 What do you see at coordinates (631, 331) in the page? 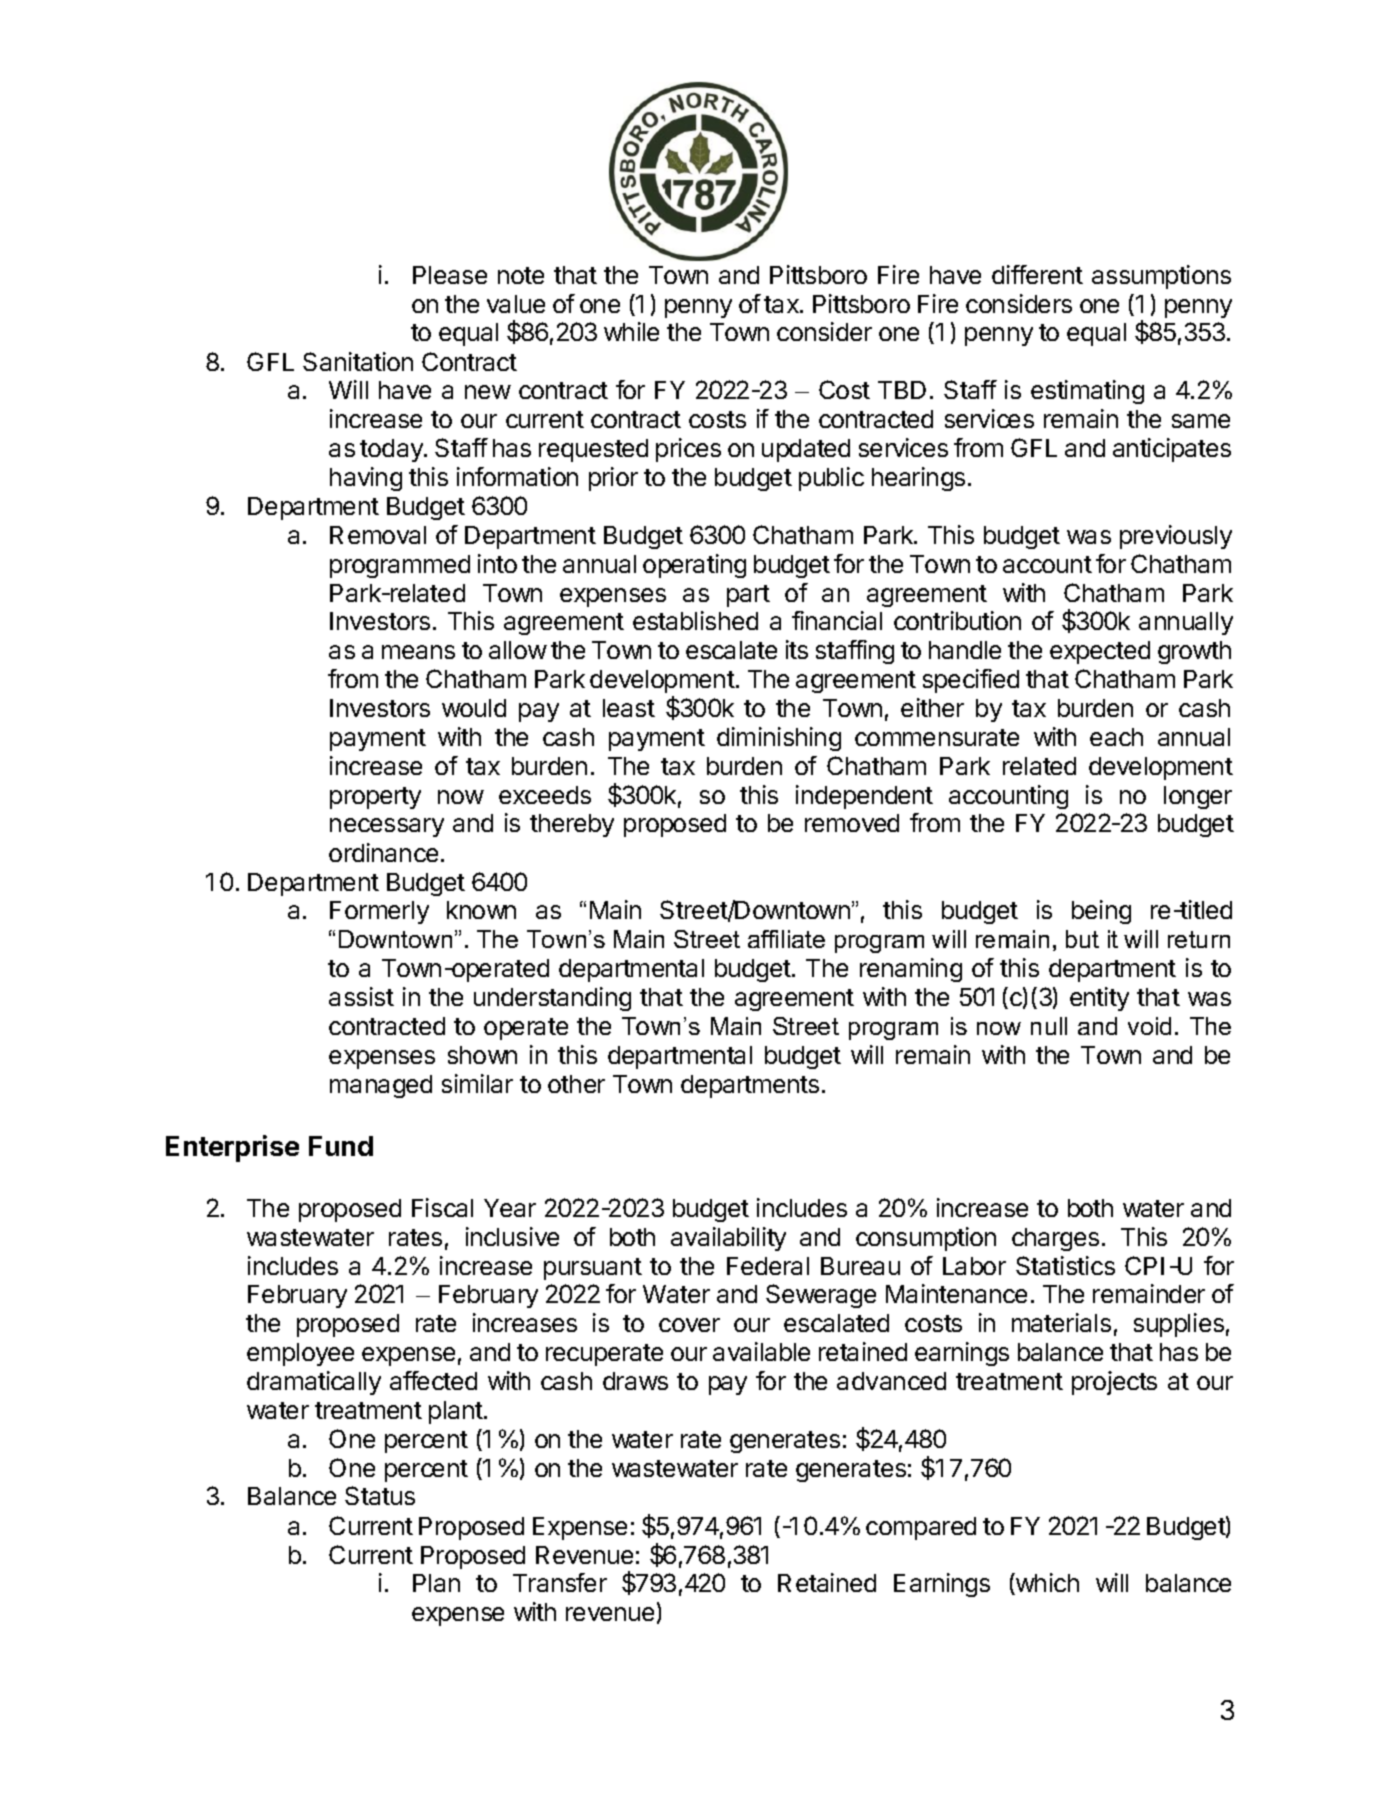
I see `while` at bounding box center [631, 331].
